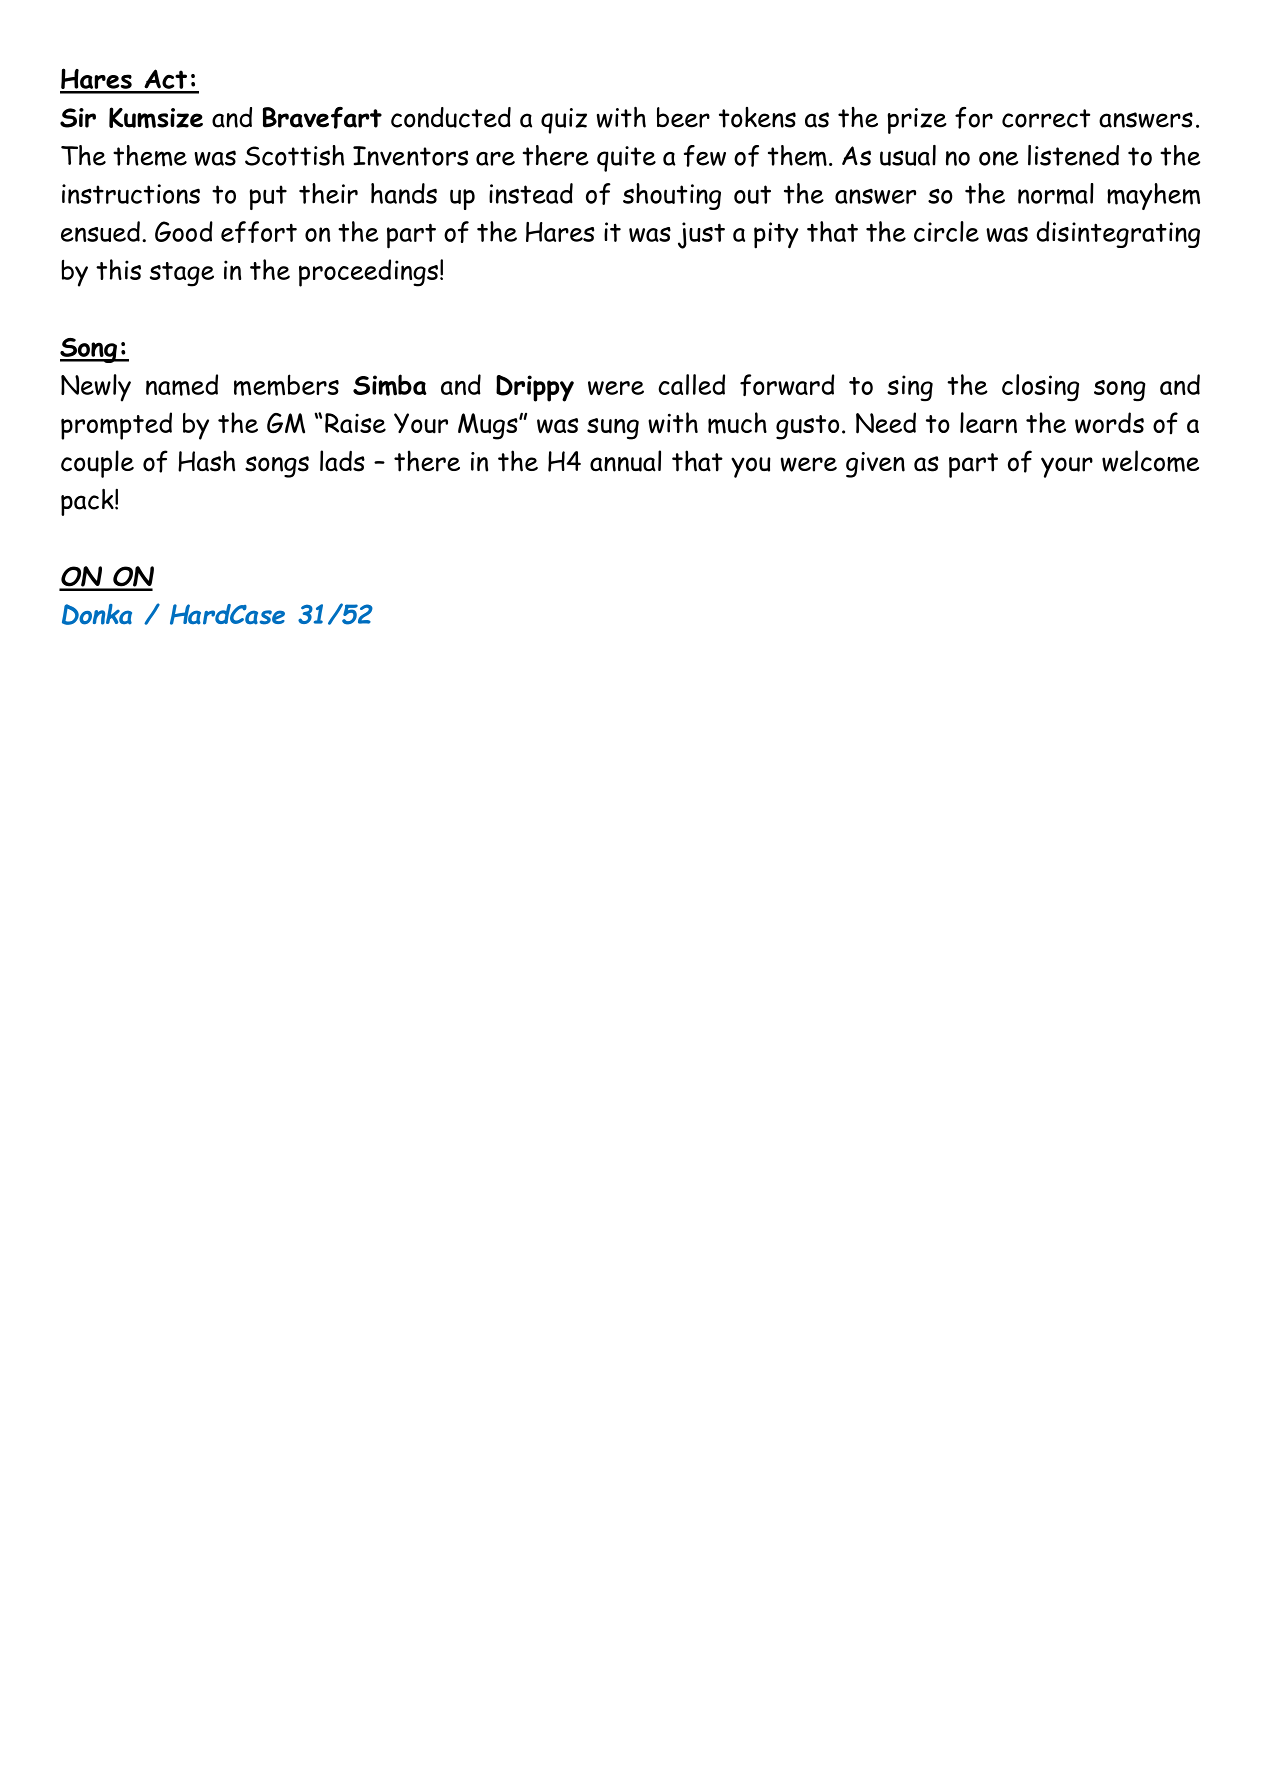 This screenshot has width=1261, height=1784. I want to click on just, so click(701, 235).
